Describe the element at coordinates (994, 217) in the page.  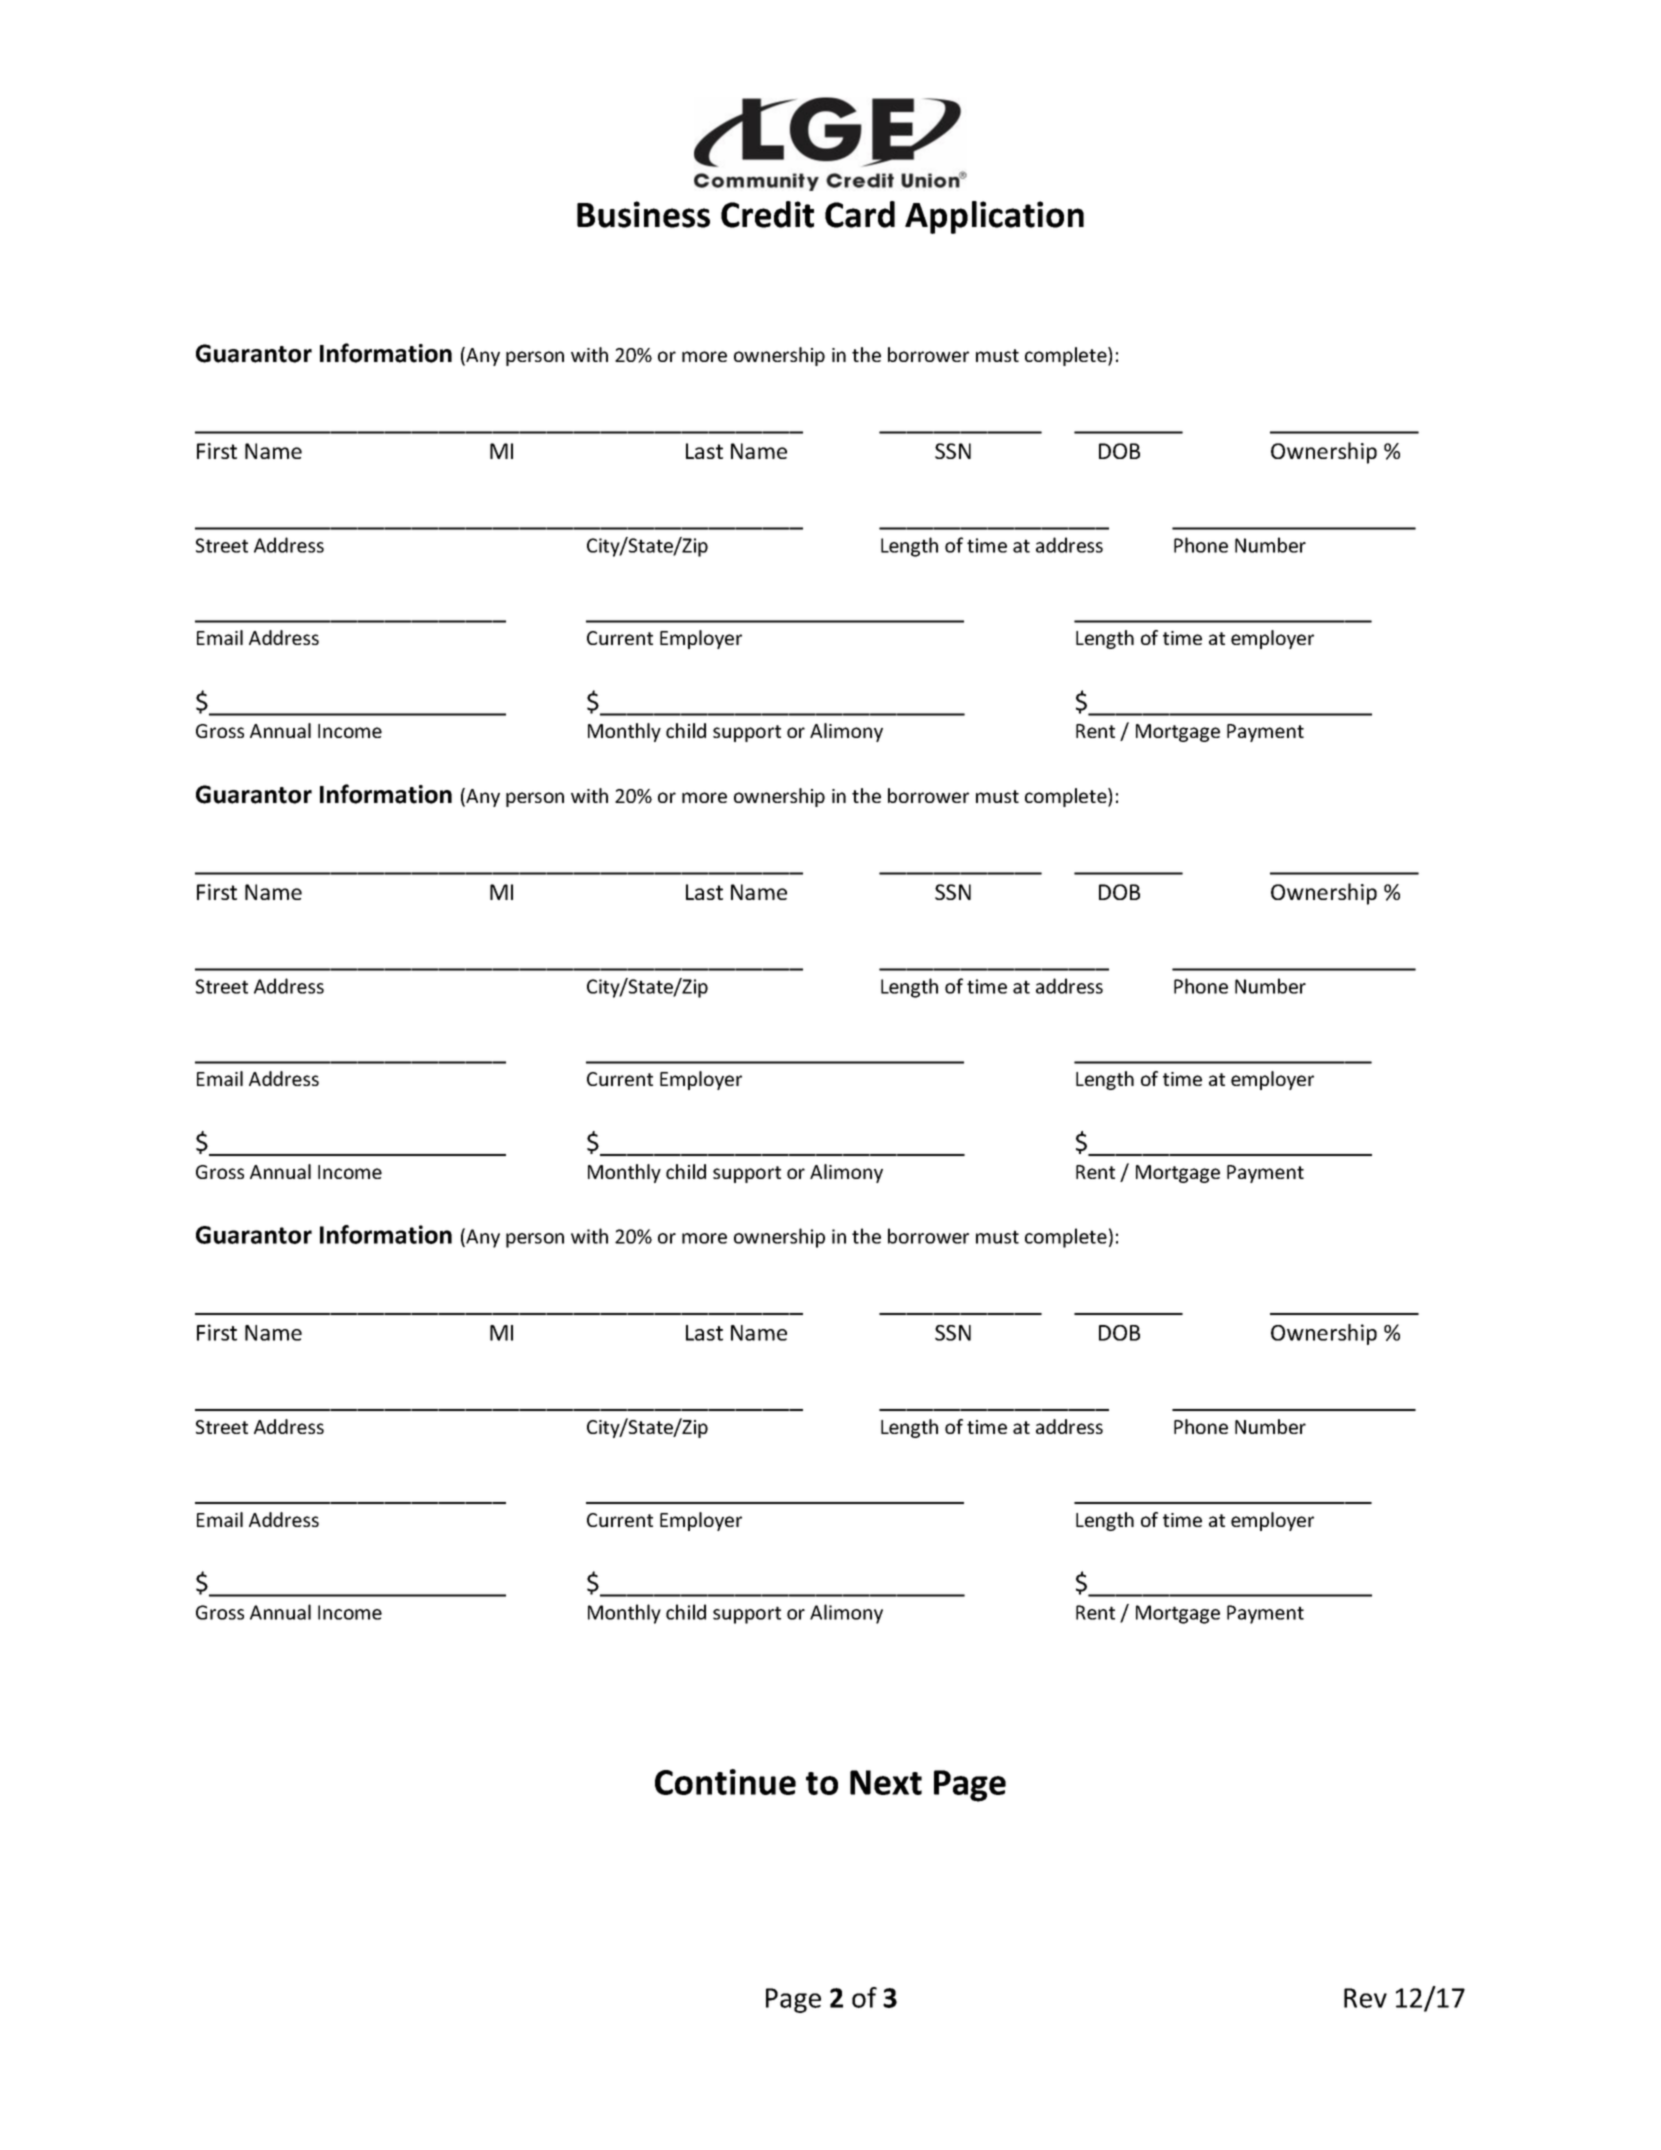
I see `Application` at that location.
